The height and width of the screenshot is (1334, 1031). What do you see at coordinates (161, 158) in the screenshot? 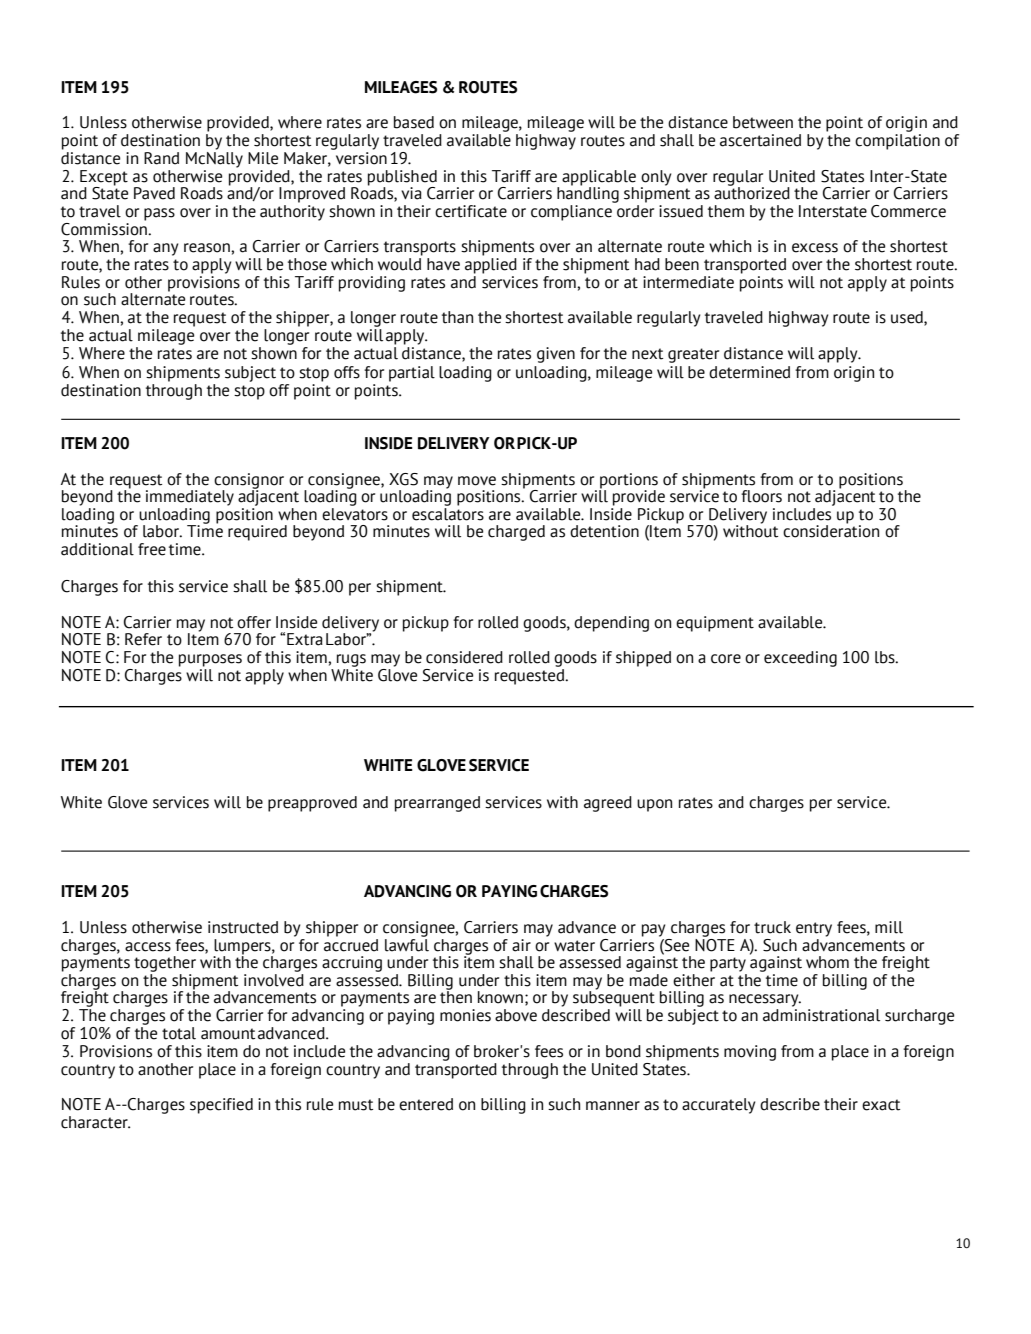
I see `Rand` at bounding box center [161, 158].
